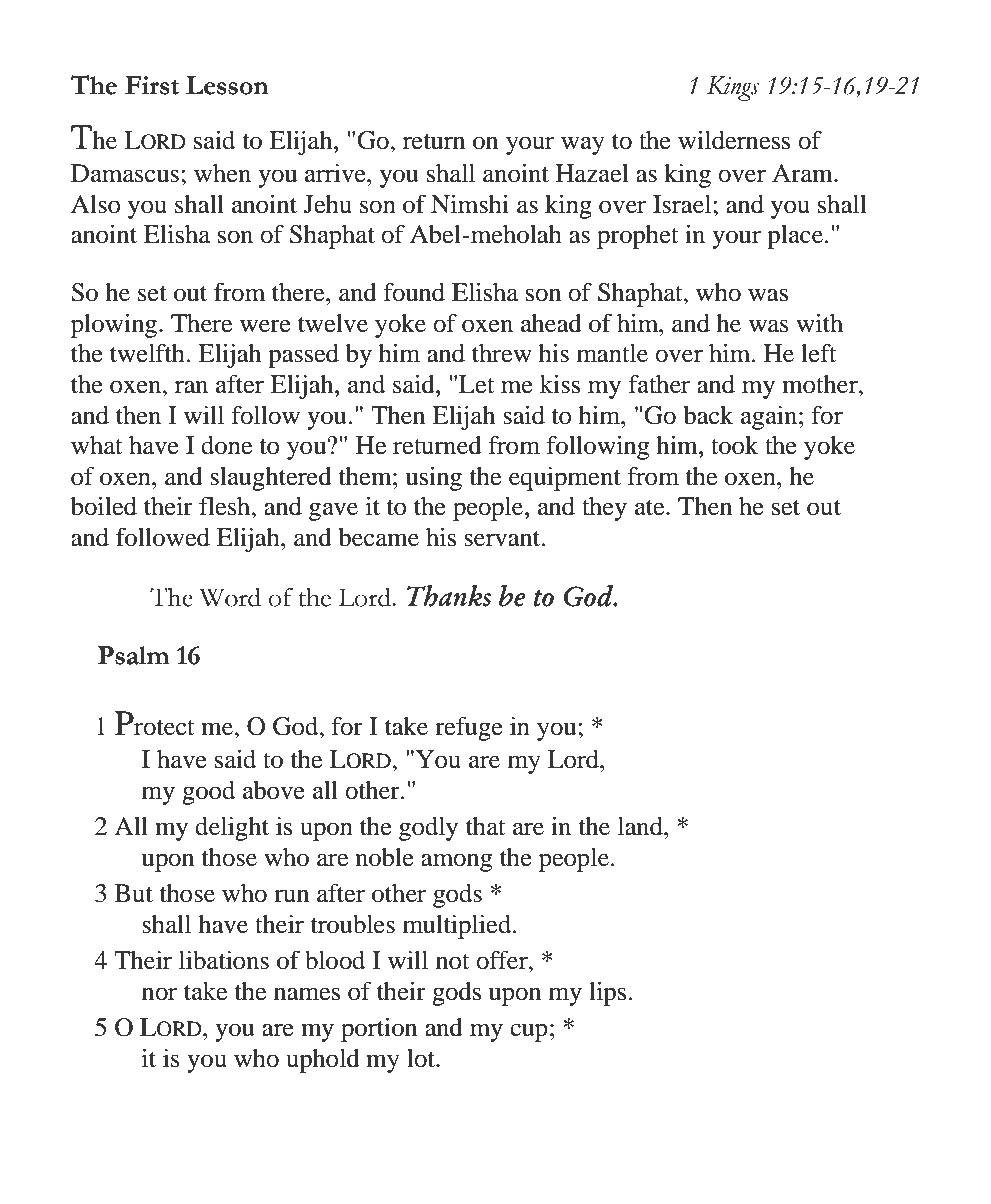 The width and height of the document is (991, 1204). I want to click on nor, so click(159, 994).
